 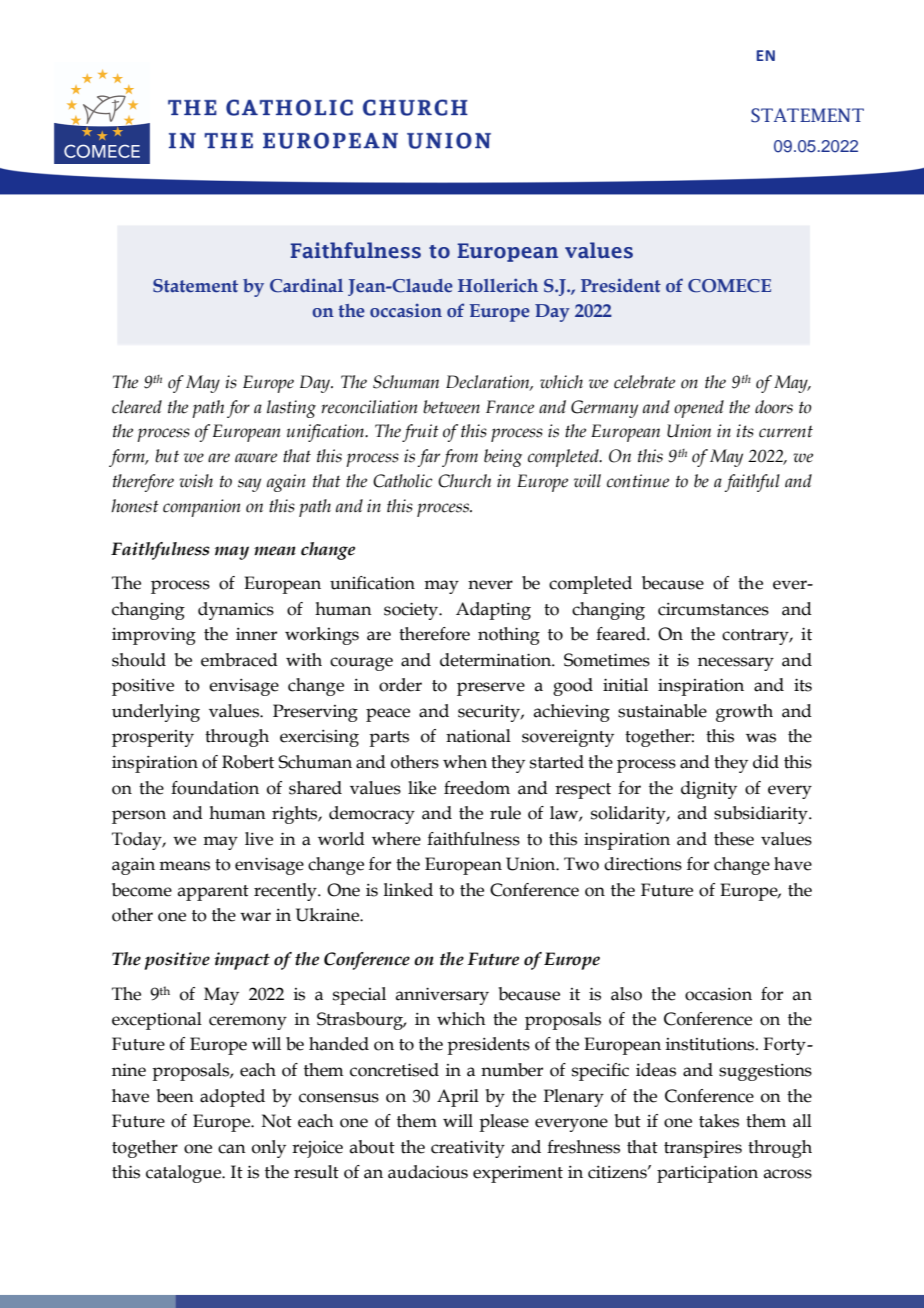 What do you see at coordinates (248, 762) in the document?
I see `Robert` at bounding box center [248, 762].
